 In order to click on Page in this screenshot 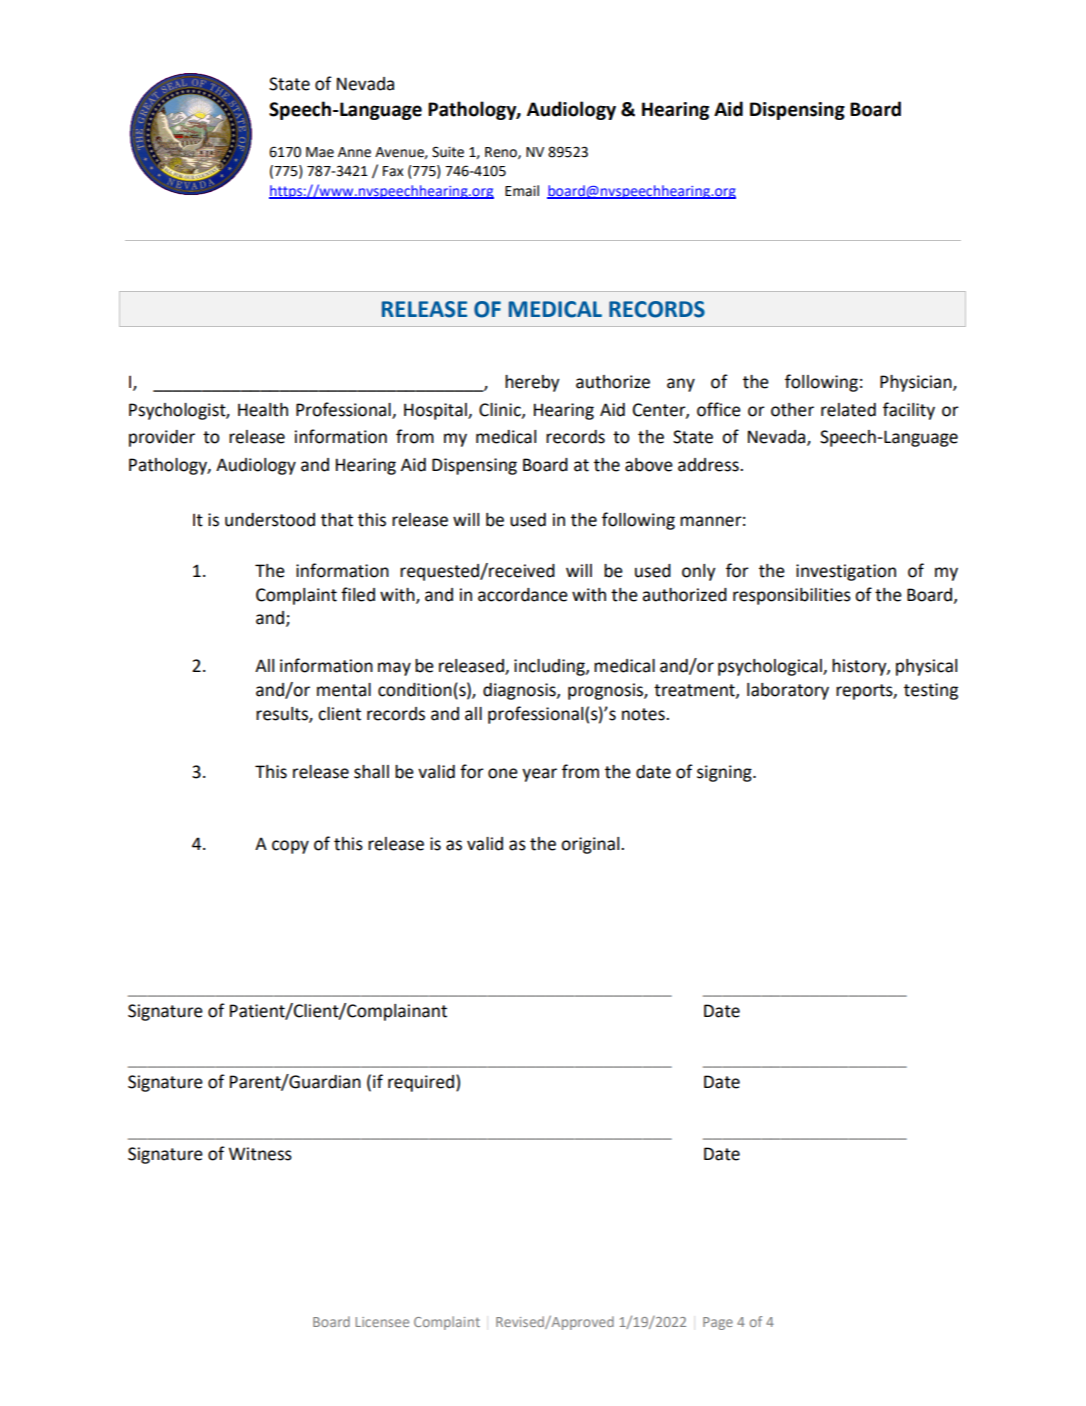, I will do `click(718, 1323)`.
